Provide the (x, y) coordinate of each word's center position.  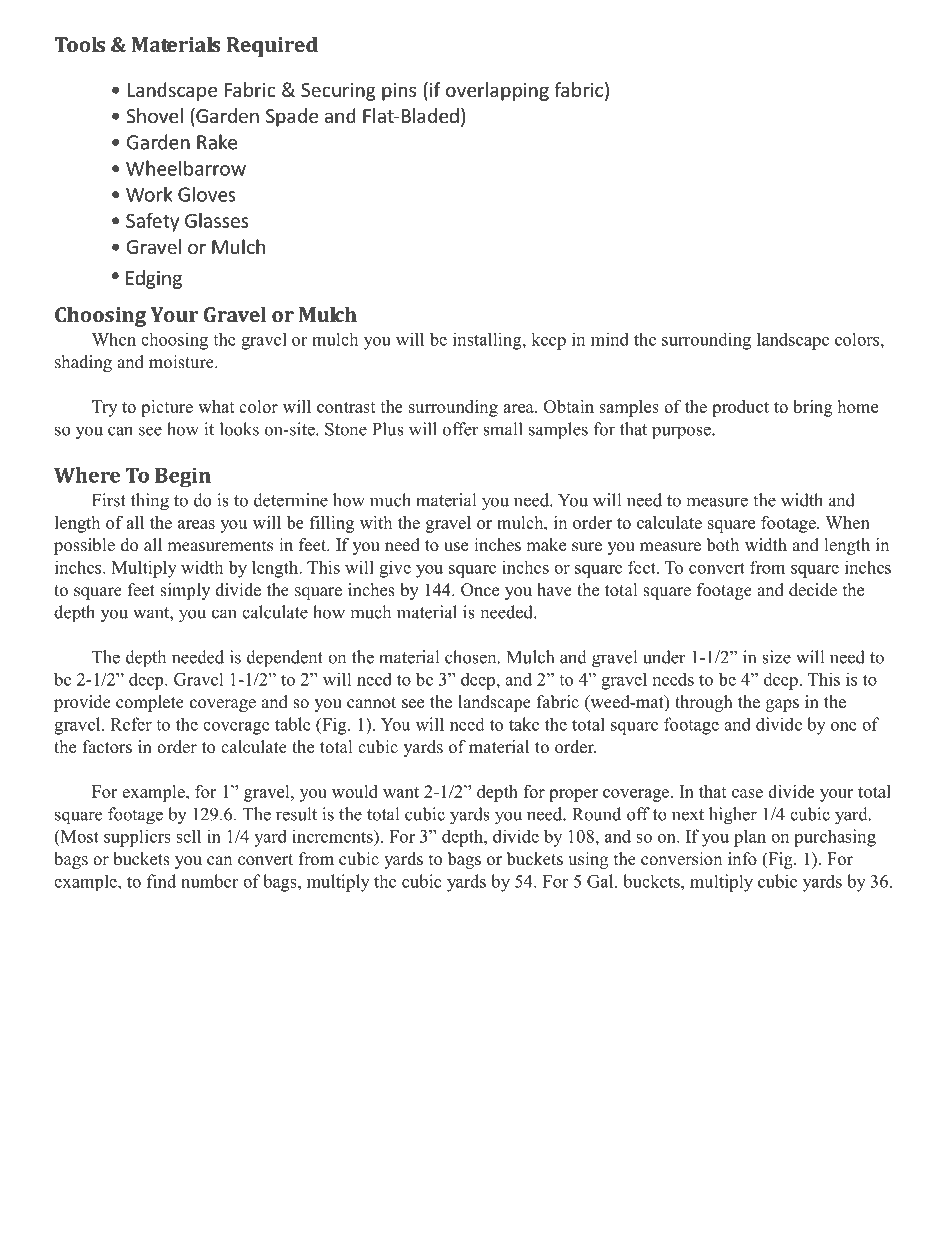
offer (461, 429)
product (740, 408)
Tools (80, 44)
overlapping (497, 91)
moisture (182, 362)
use (456, 547)
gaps (782, 705)
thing (150, 502)
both (723, 545)
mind (610, 339)
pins (399, 92)
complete (150, 703)
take (524, 724)
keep (548, 341)
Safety (152, 222)
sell (188, 836)
